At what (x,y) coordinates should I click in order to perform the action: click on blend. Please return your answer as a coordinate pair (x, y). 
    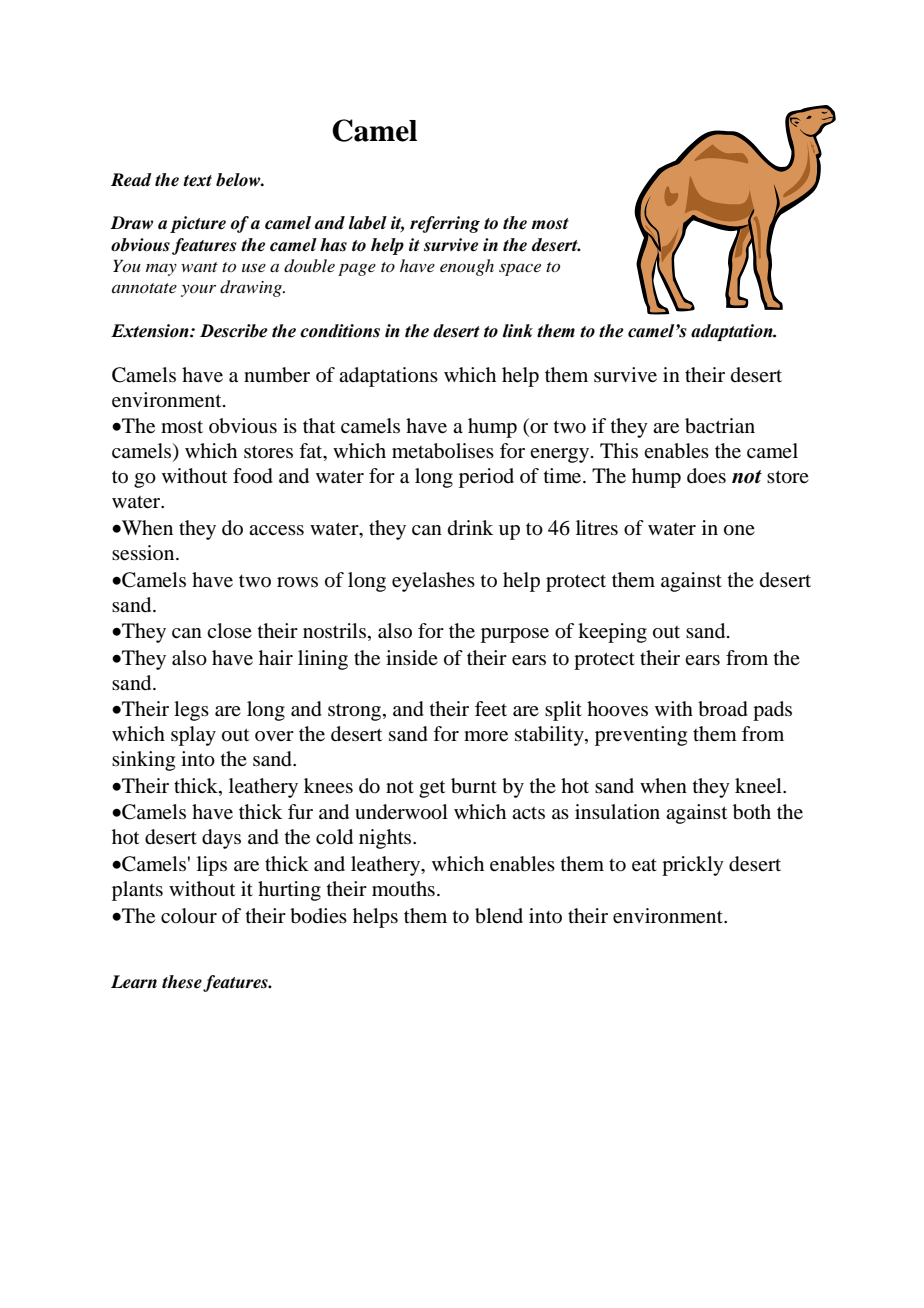
    Looking at the image, I should click on (499, 916).
